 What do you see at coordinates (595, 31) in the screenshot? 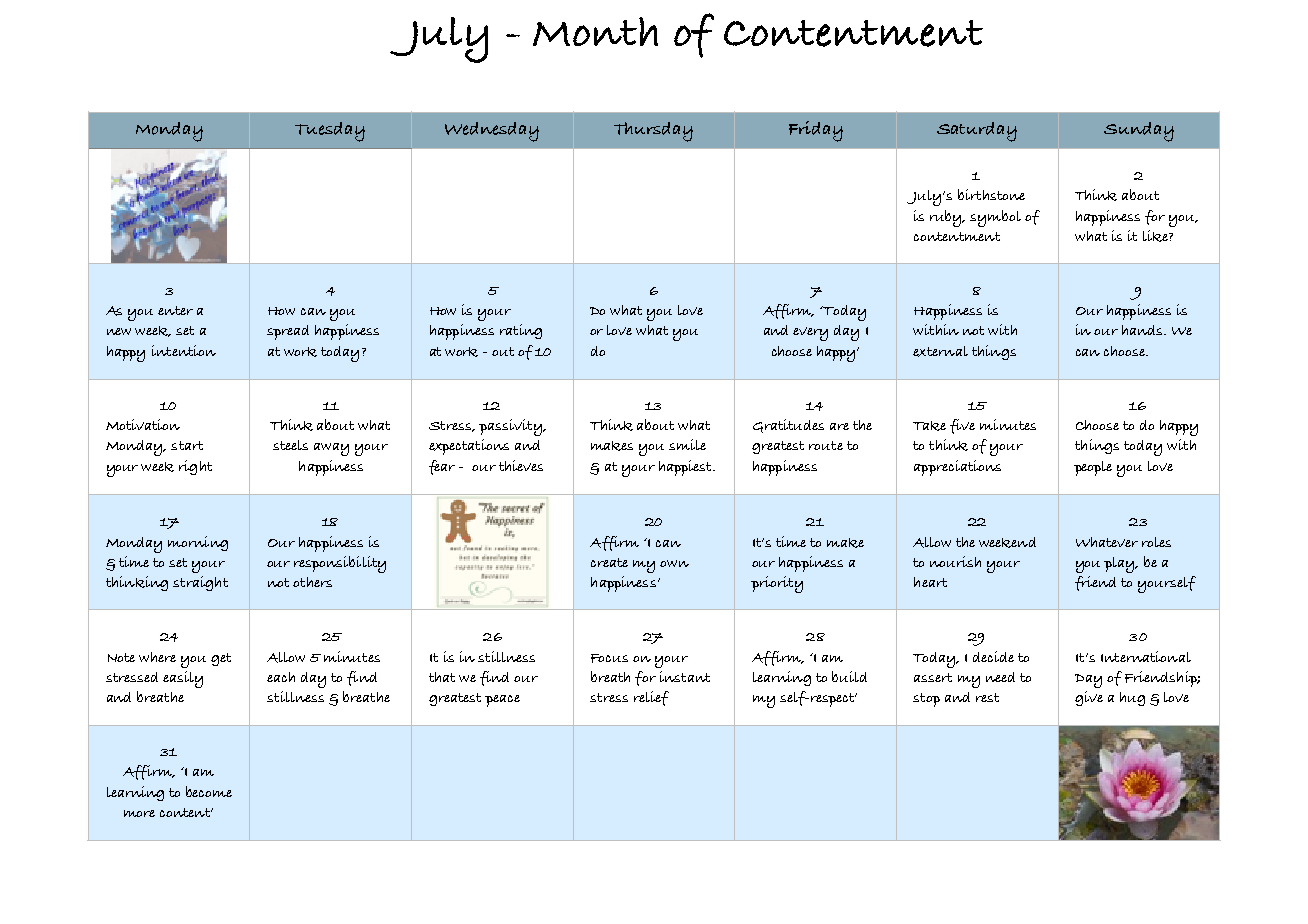
I see `Month` at bounding box center [595, 31].
